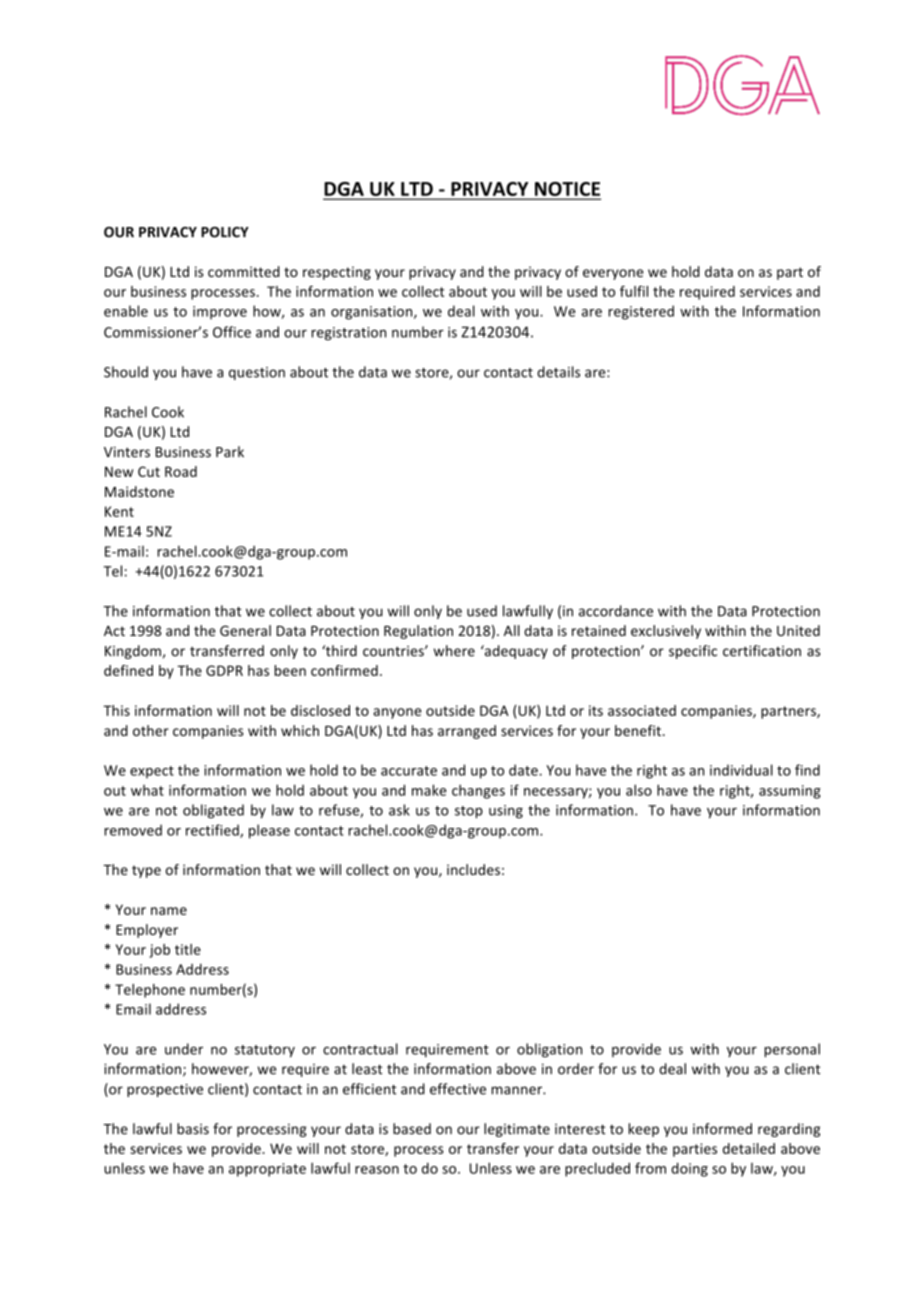 The width and height of the document is (924, 1308). Describe the element at coordinates (169, 911) in the document. I see `name` at that location.
